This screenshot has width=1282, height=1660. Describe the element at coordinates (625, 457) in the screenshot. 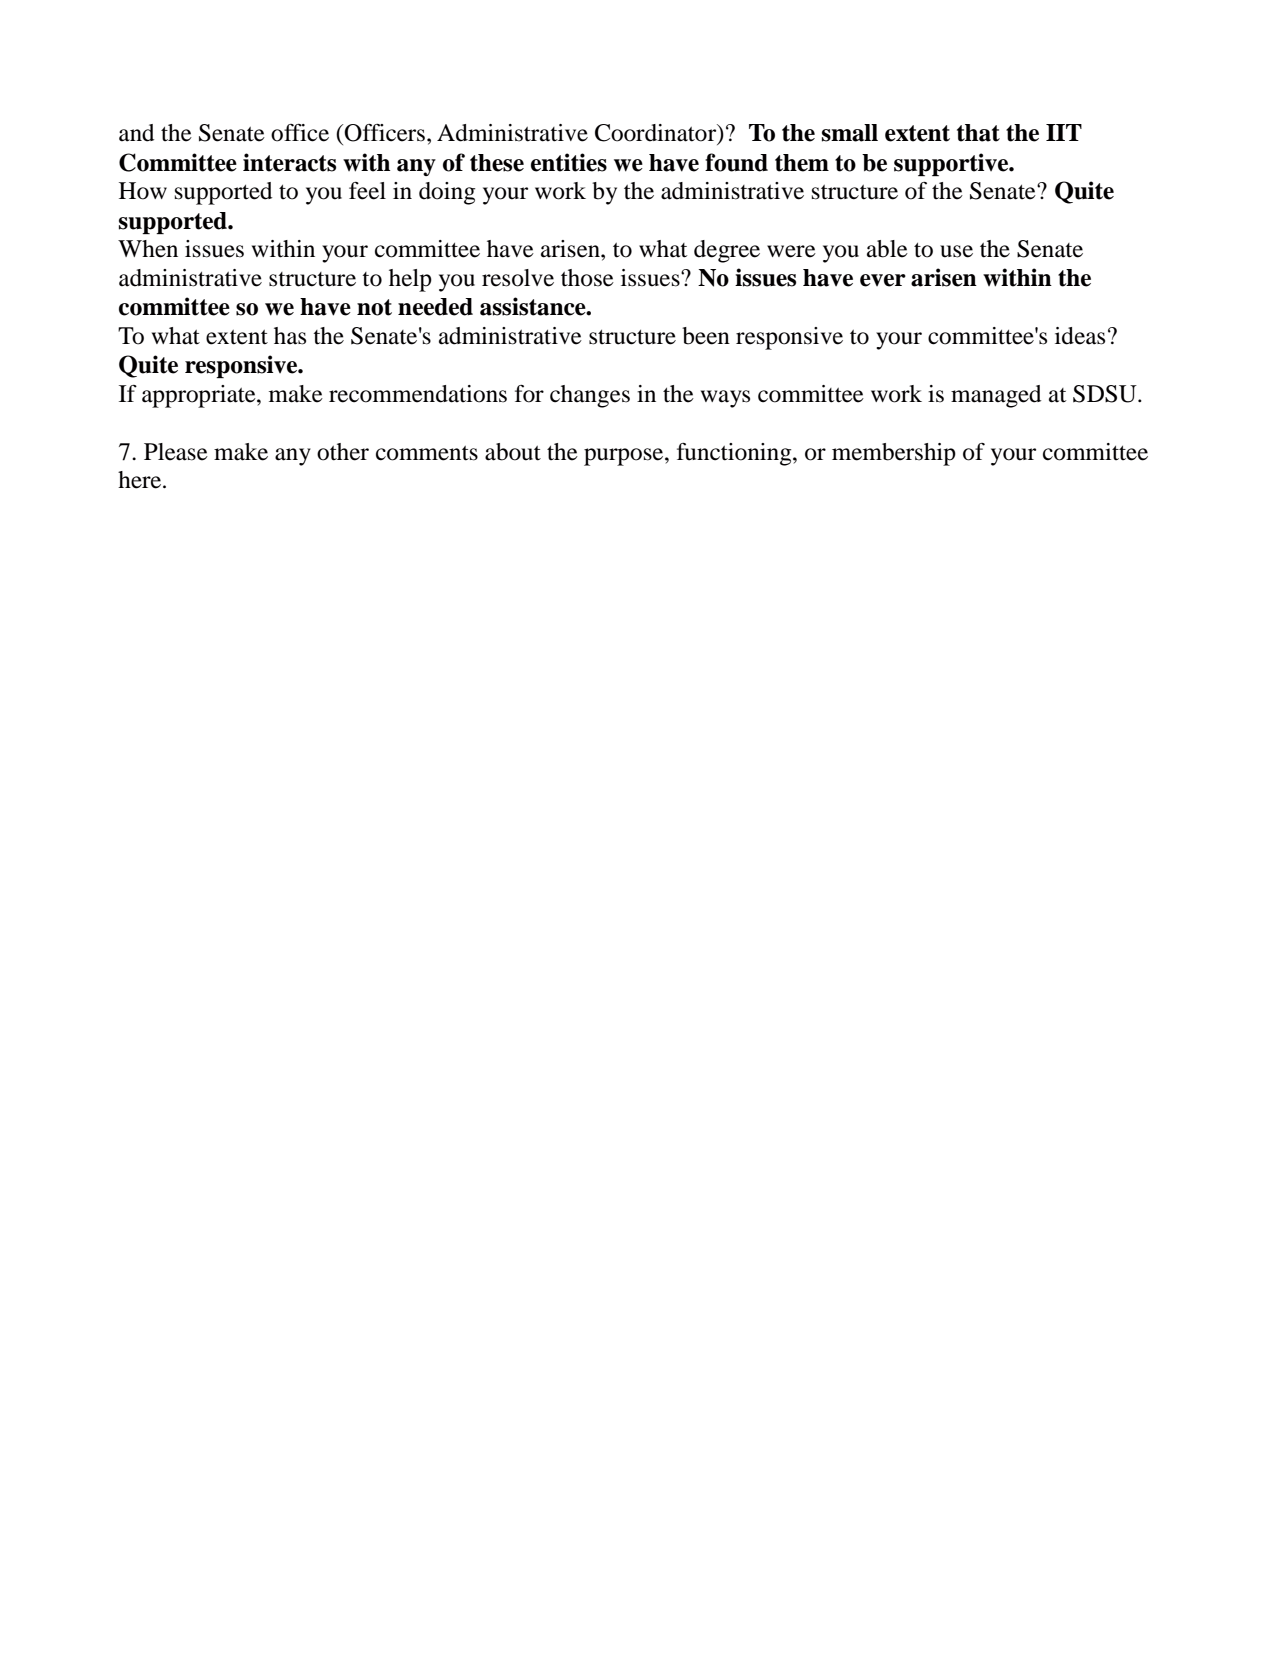

I see `purpose` at that location.
